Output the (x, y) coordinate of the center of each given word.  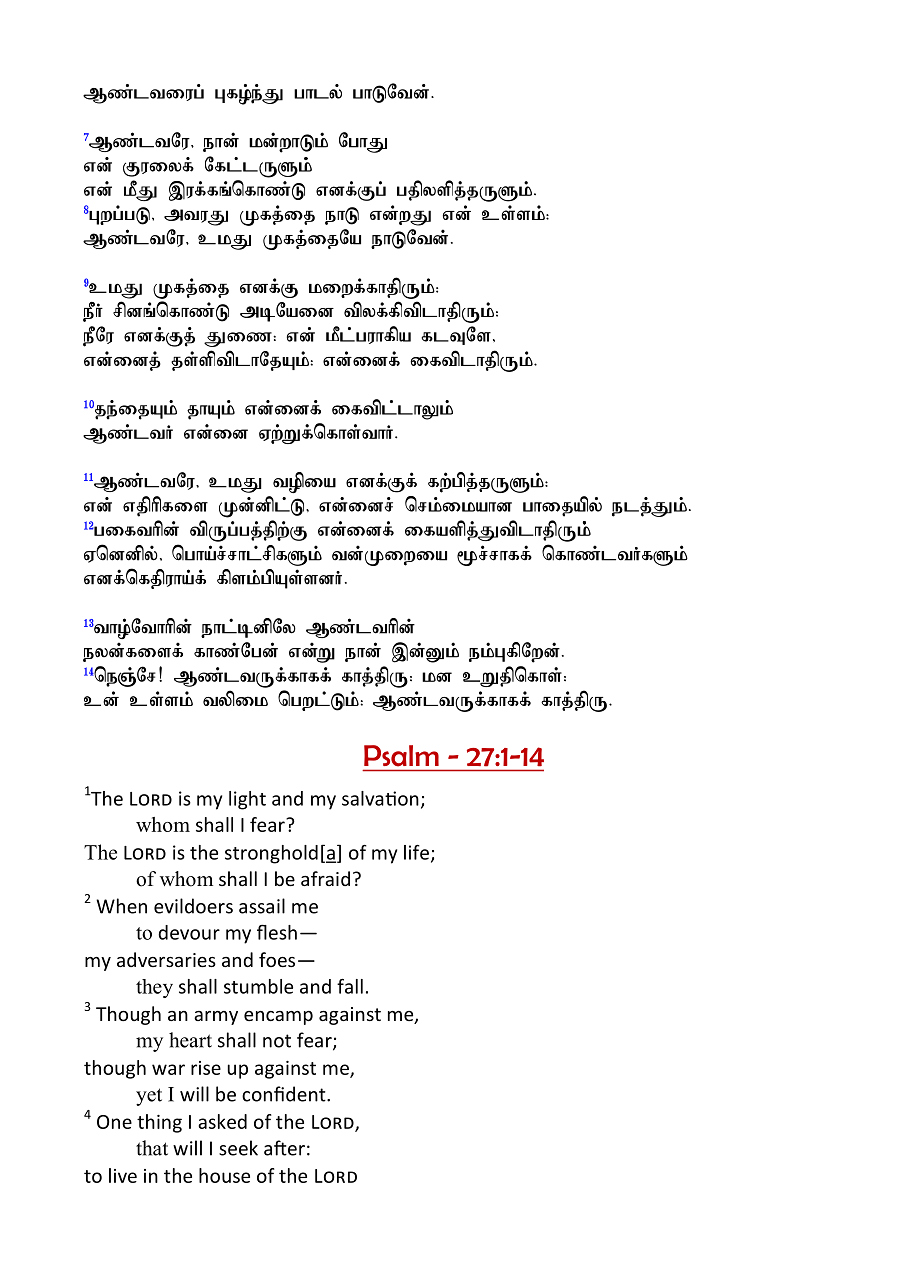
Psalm (401, 756)
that (152, 1148)
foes (277, 959)
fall (350, 986)
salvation (380, 798)
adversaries (166, 959)
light (247, 800)
